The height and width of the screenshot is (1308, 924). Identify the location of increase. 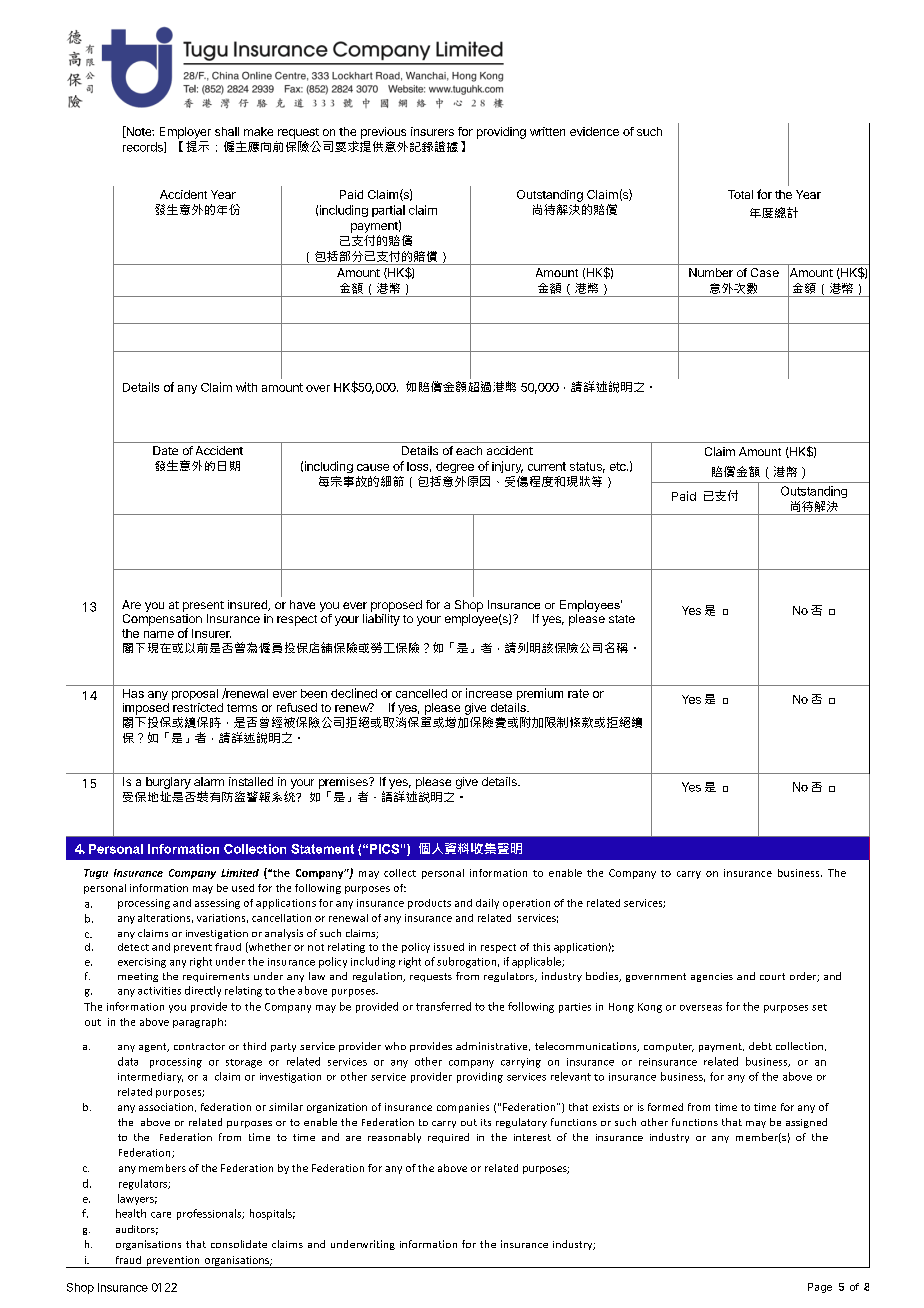
(489, 693).
